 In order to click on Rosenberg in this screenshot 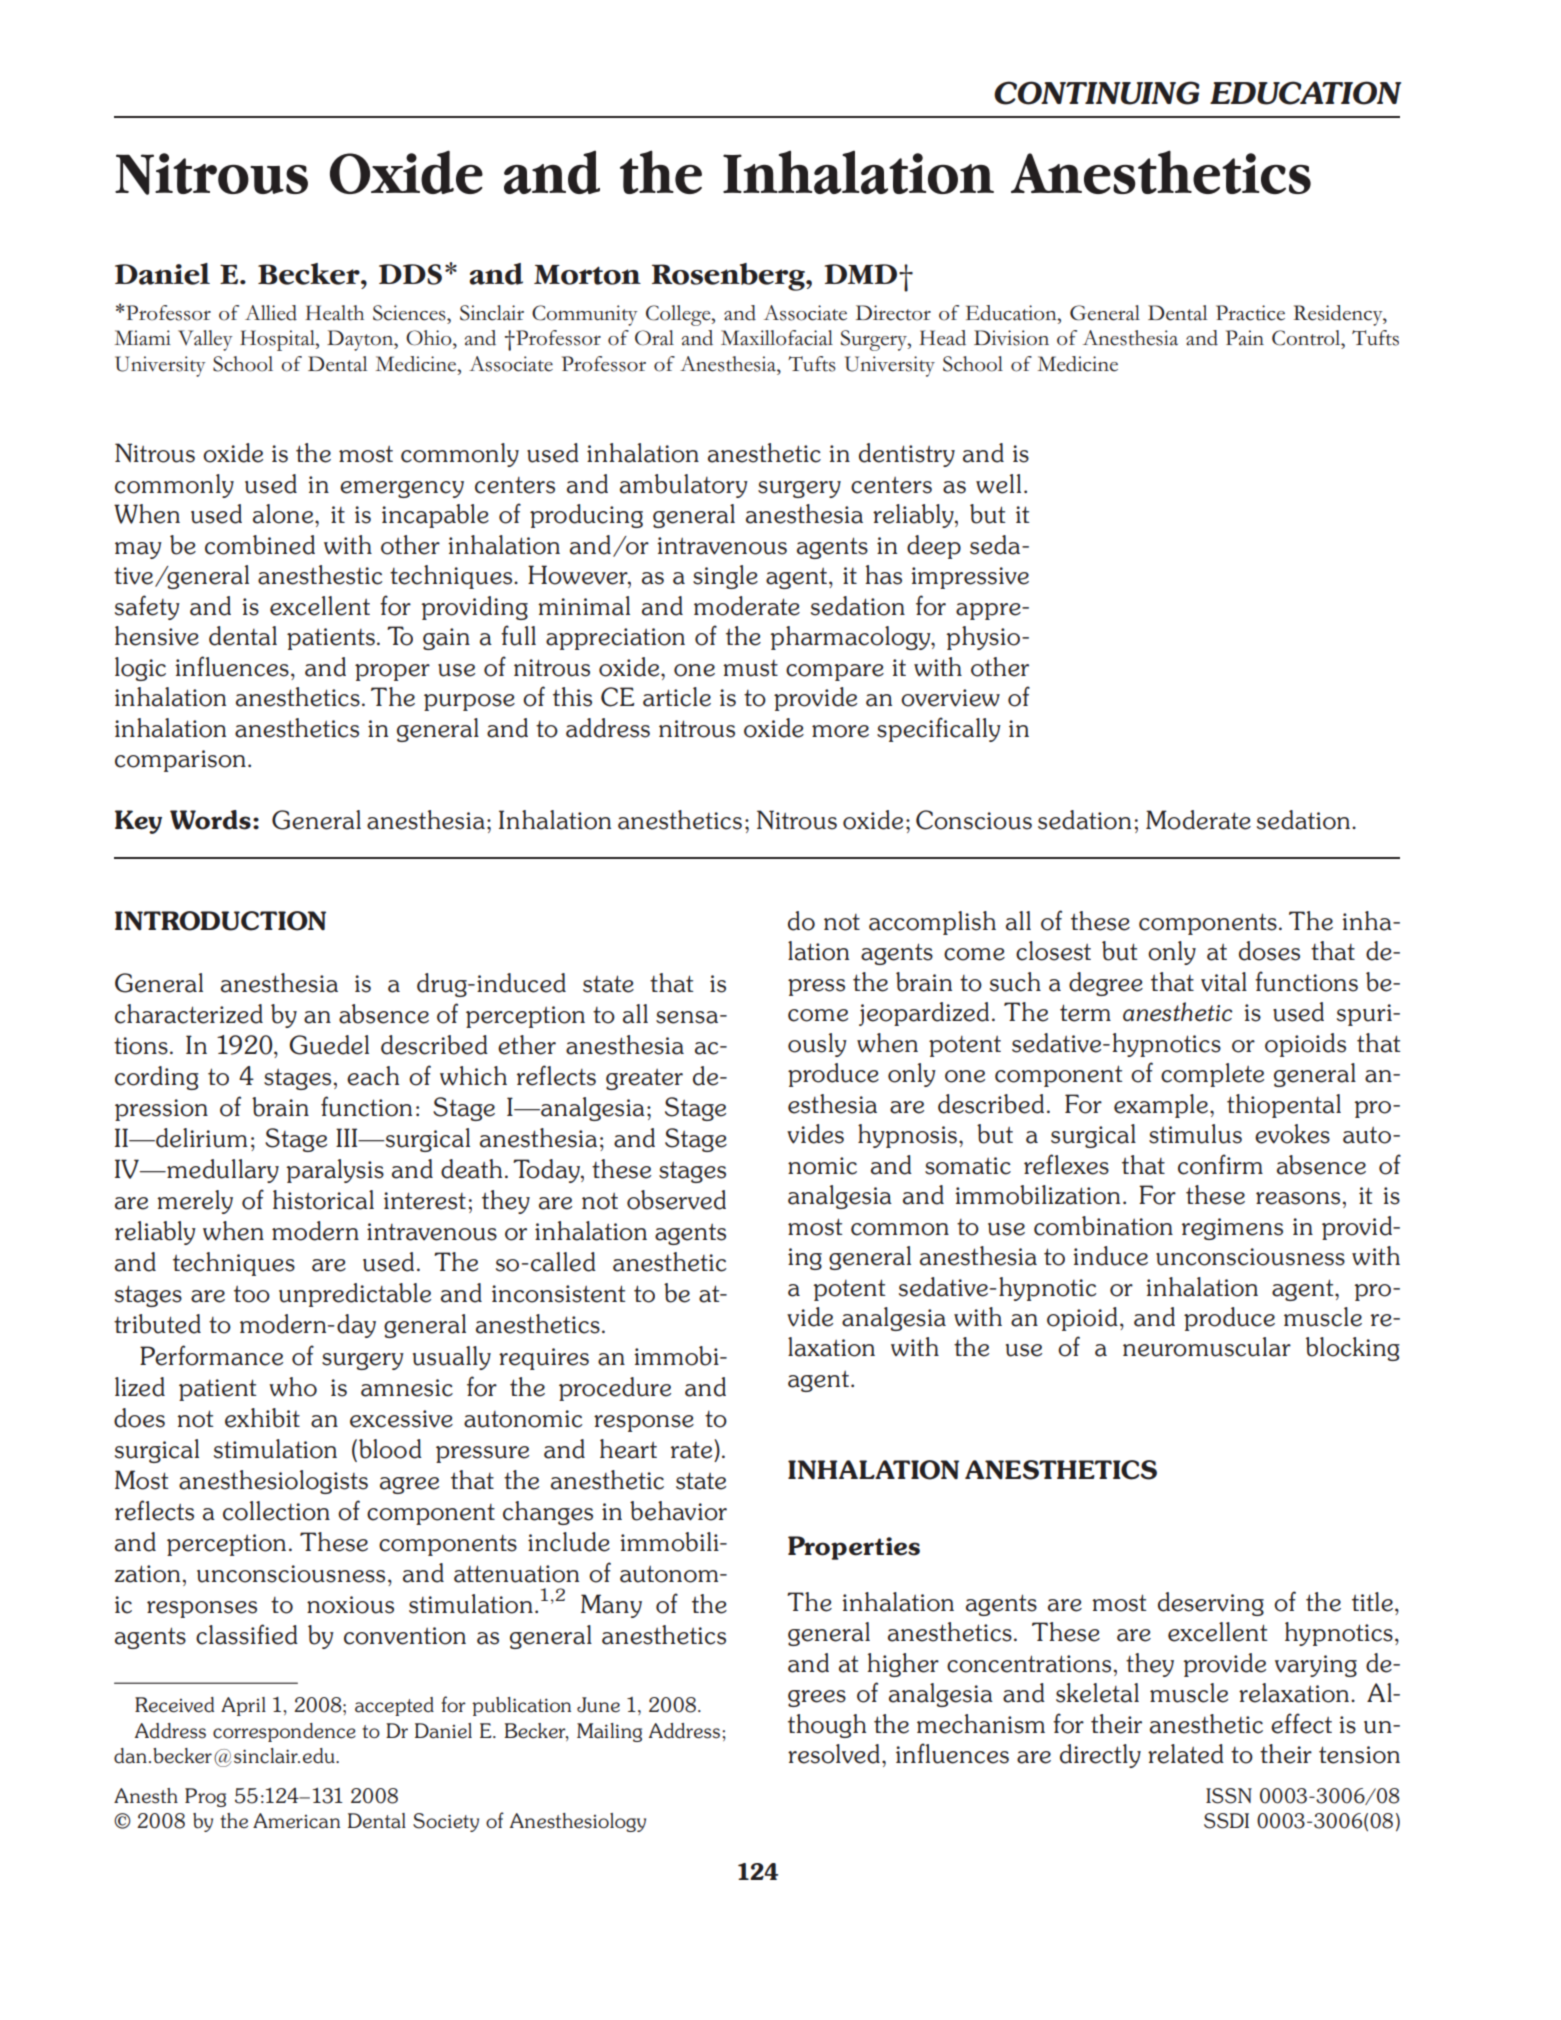, I will do `click(729, 277)`.
